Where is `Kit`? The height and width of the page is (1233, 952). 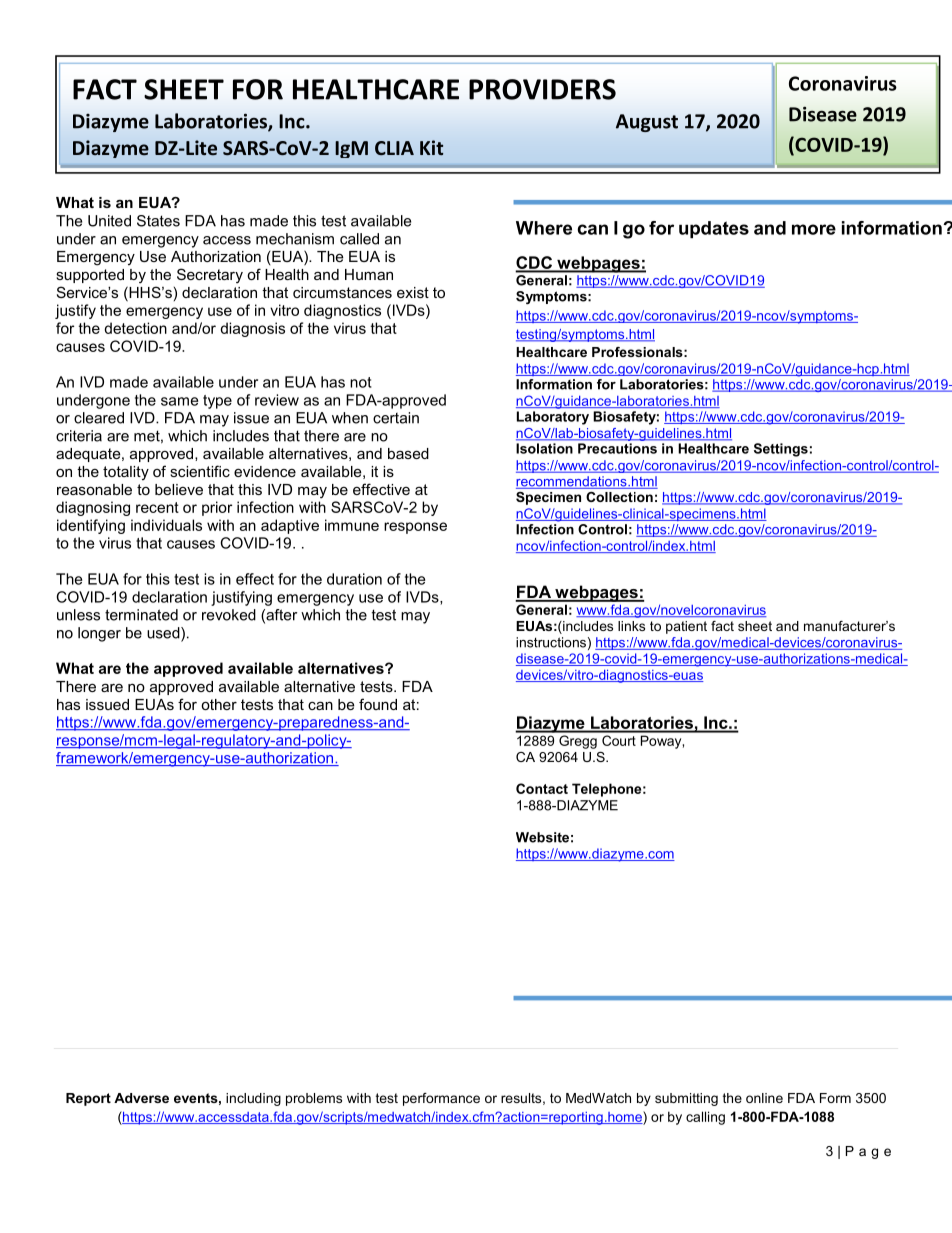
Kit is located at coordinates (431, 147).
